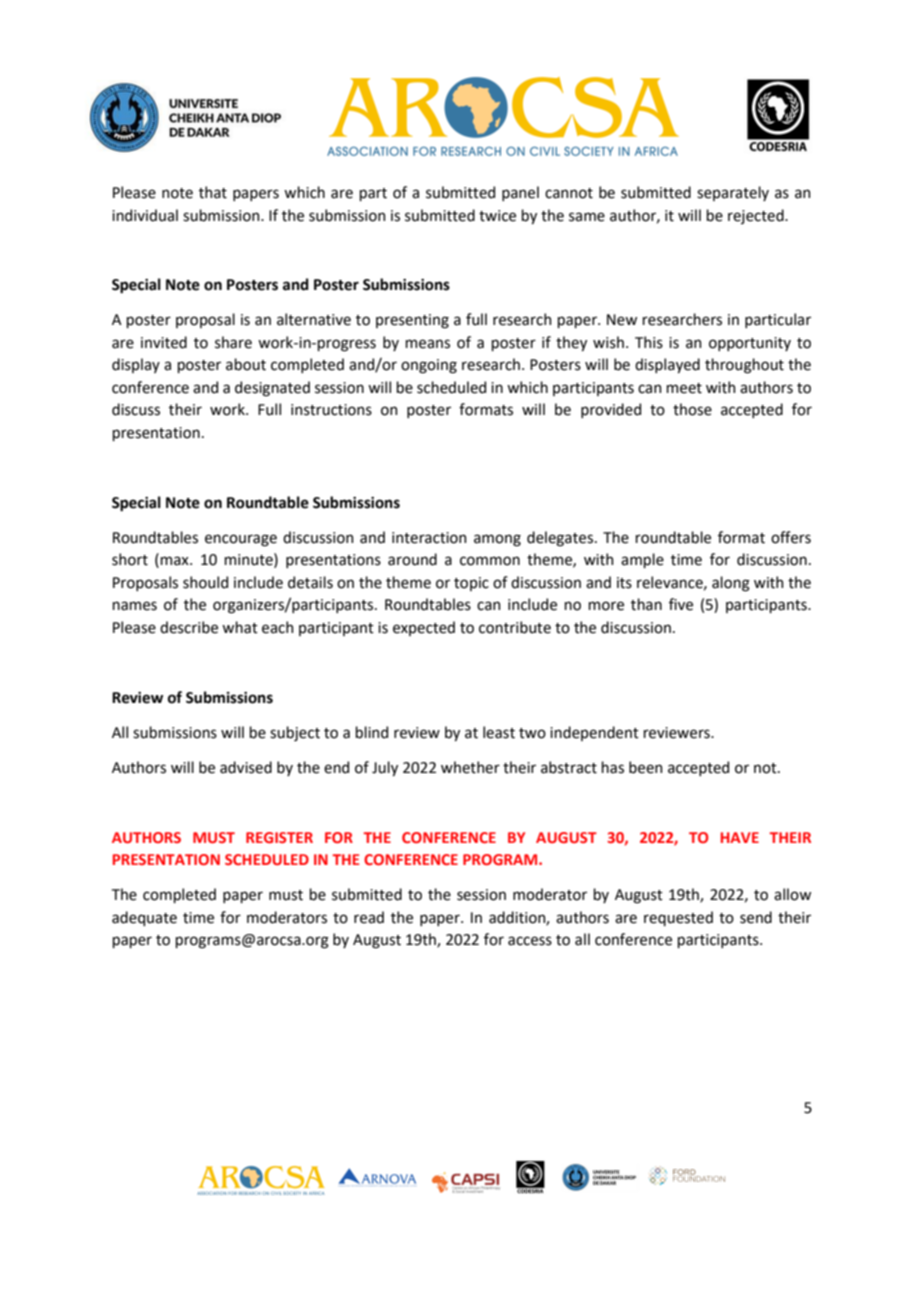  What do you see at coordinates (272, 389) in the screenshot?
I see `designated` at bounding box center [272, 389].
